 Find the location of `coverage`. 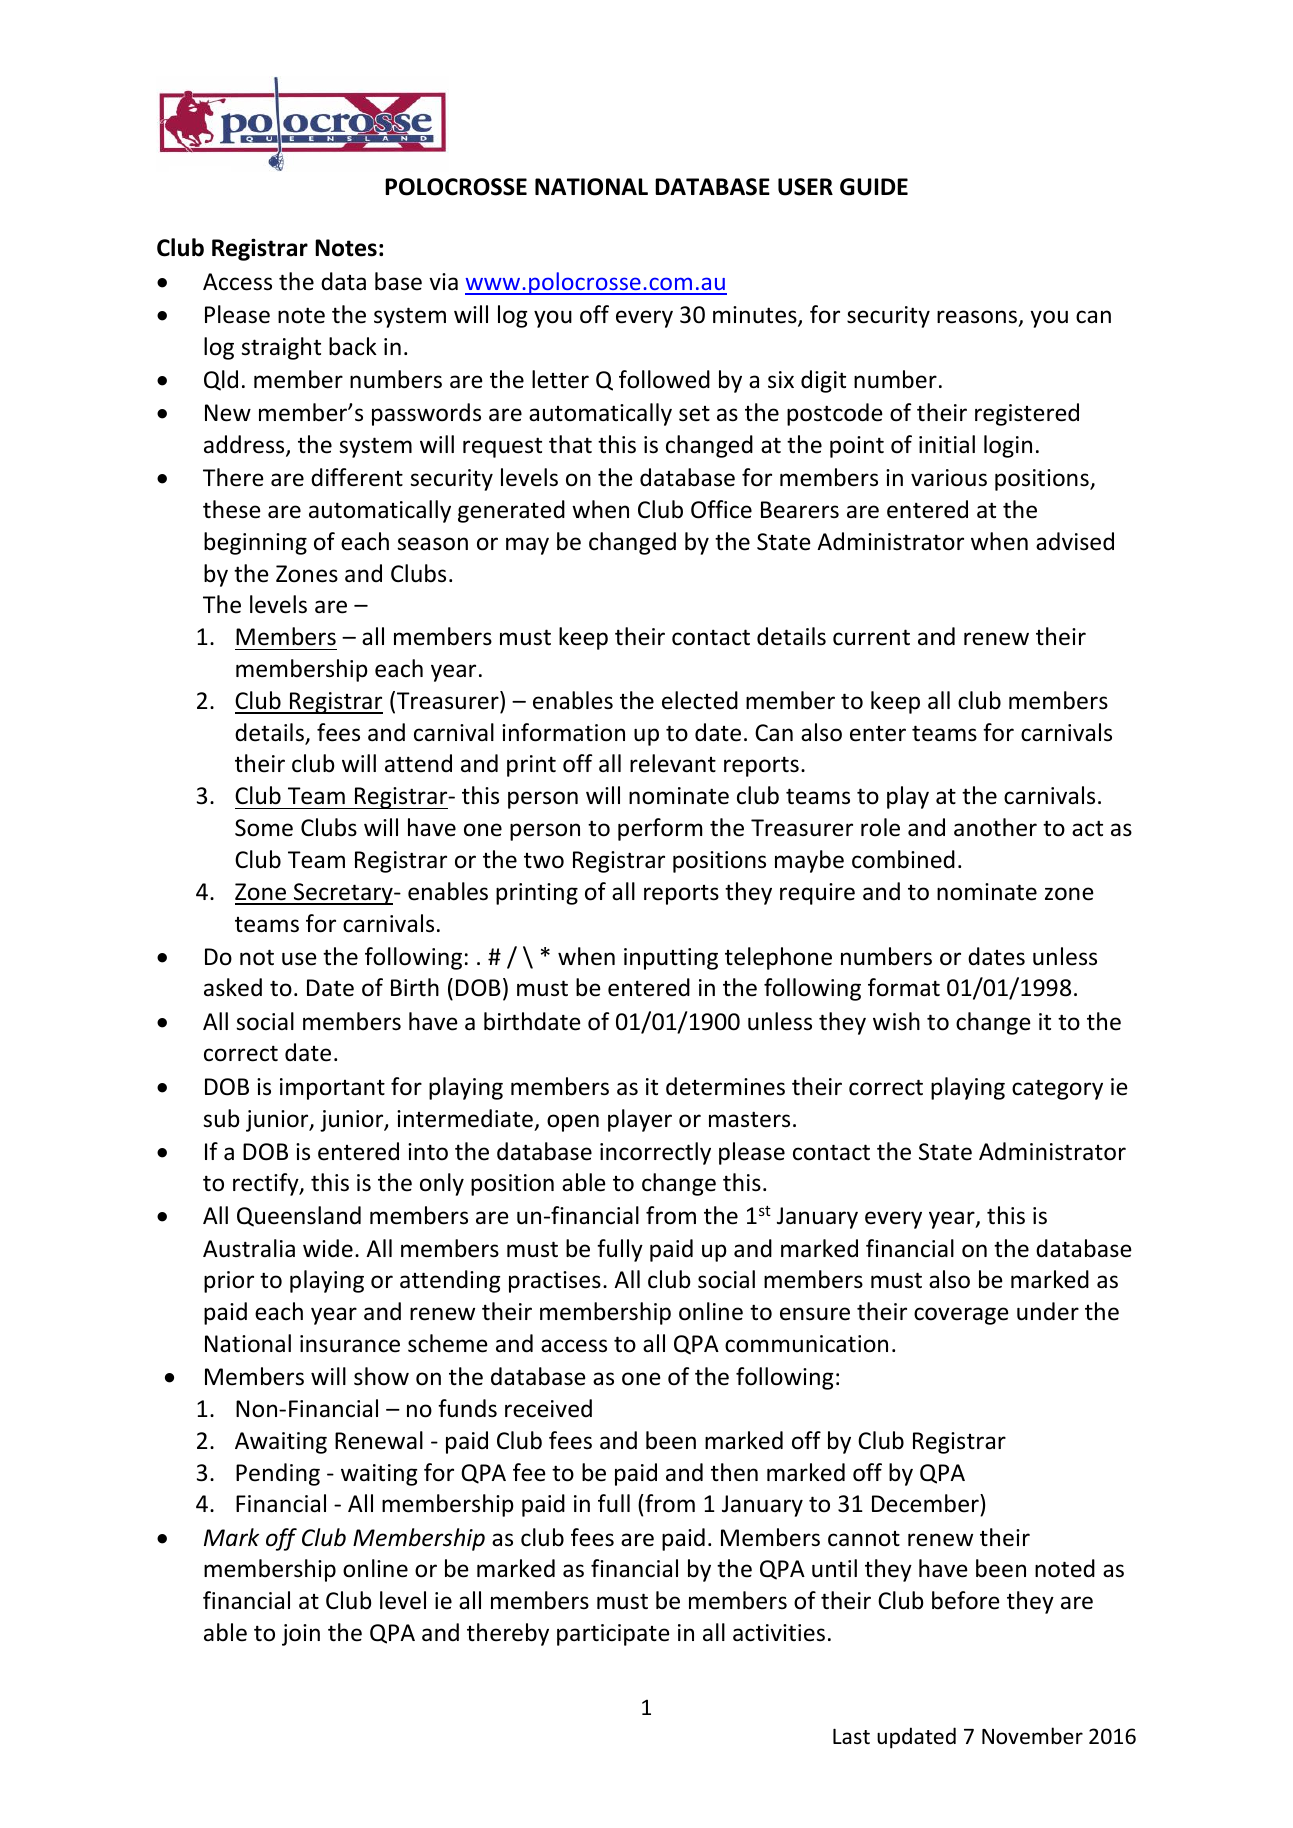

coverage is located at coordinates (961, 1316).
